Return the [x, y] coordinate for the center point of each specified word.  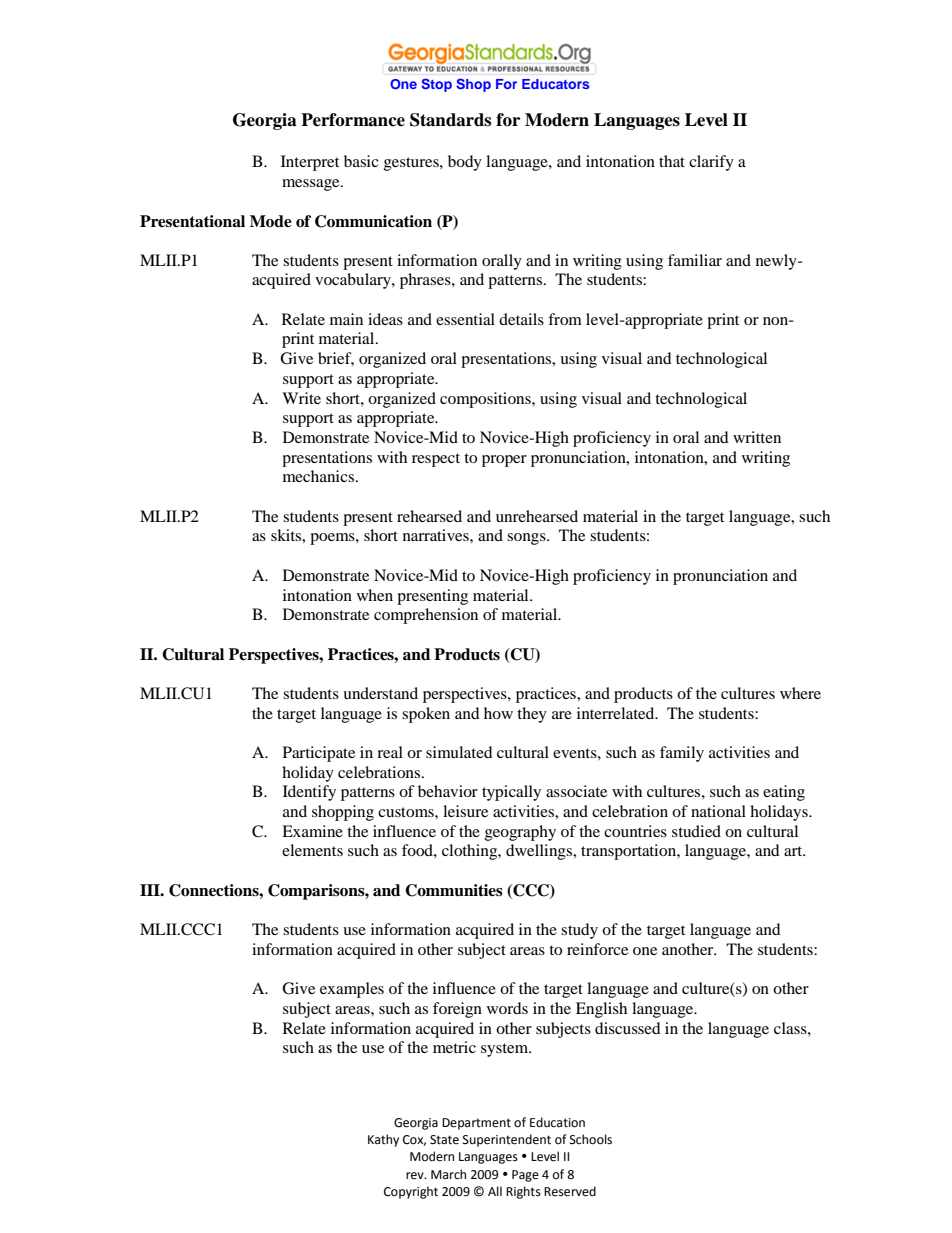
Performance [353, 120]
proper [504, 461]
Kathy [383, 1140]
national [718, 811]
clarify [711, 163]
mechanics [320, 476]
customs [407, 812]
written [757, 437]
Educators [555, 84]
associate [576, 791]
